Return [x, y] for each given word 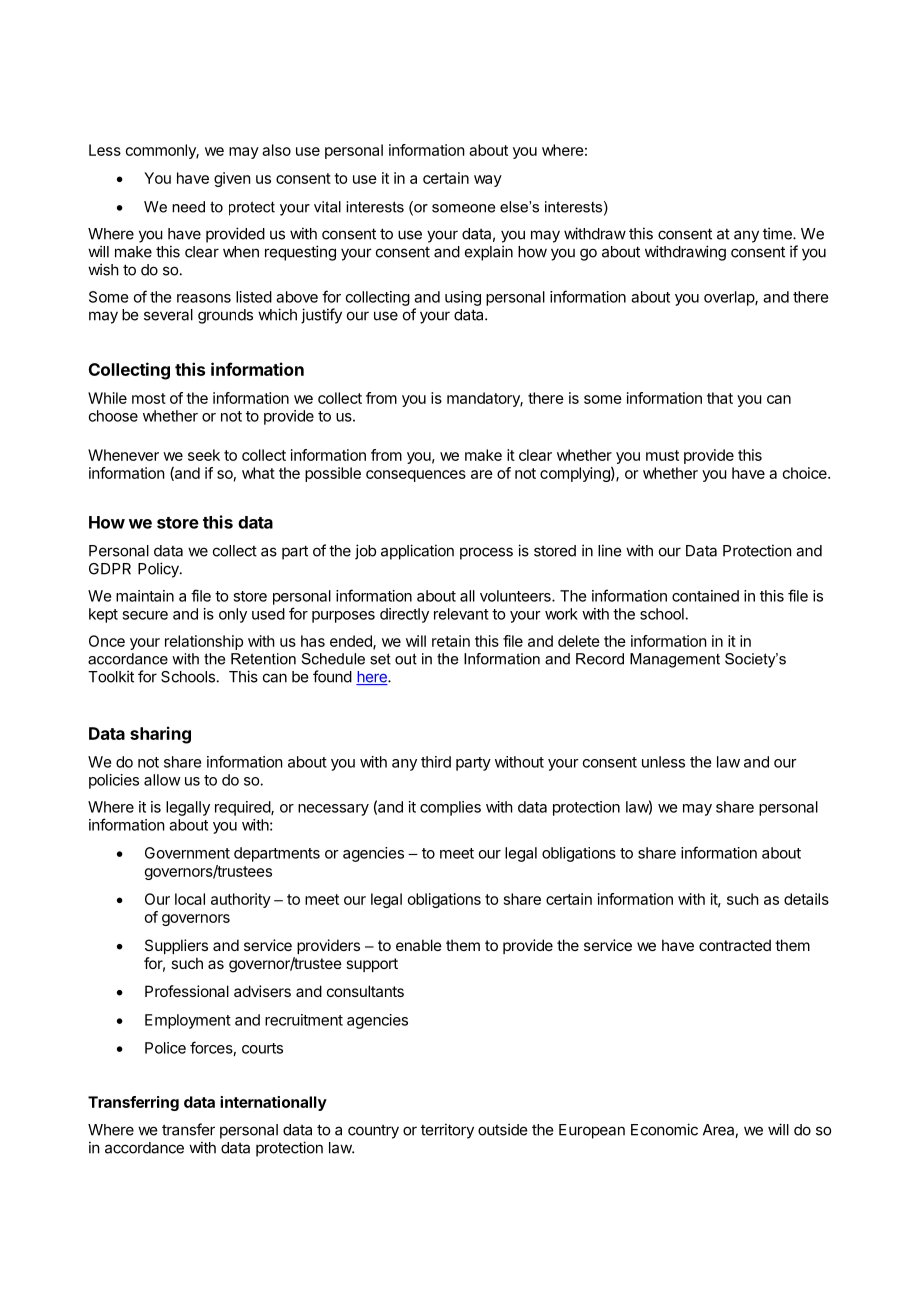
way [488, 181]
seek [204, 455]
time [778, 233]
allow [162, 780]
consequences [416, 476]
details [806, 899]
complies [450, 808]
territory [447, 1131]
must [662, 455]
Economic [664, 1129]
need [188, 207]
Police [165, 1048]
